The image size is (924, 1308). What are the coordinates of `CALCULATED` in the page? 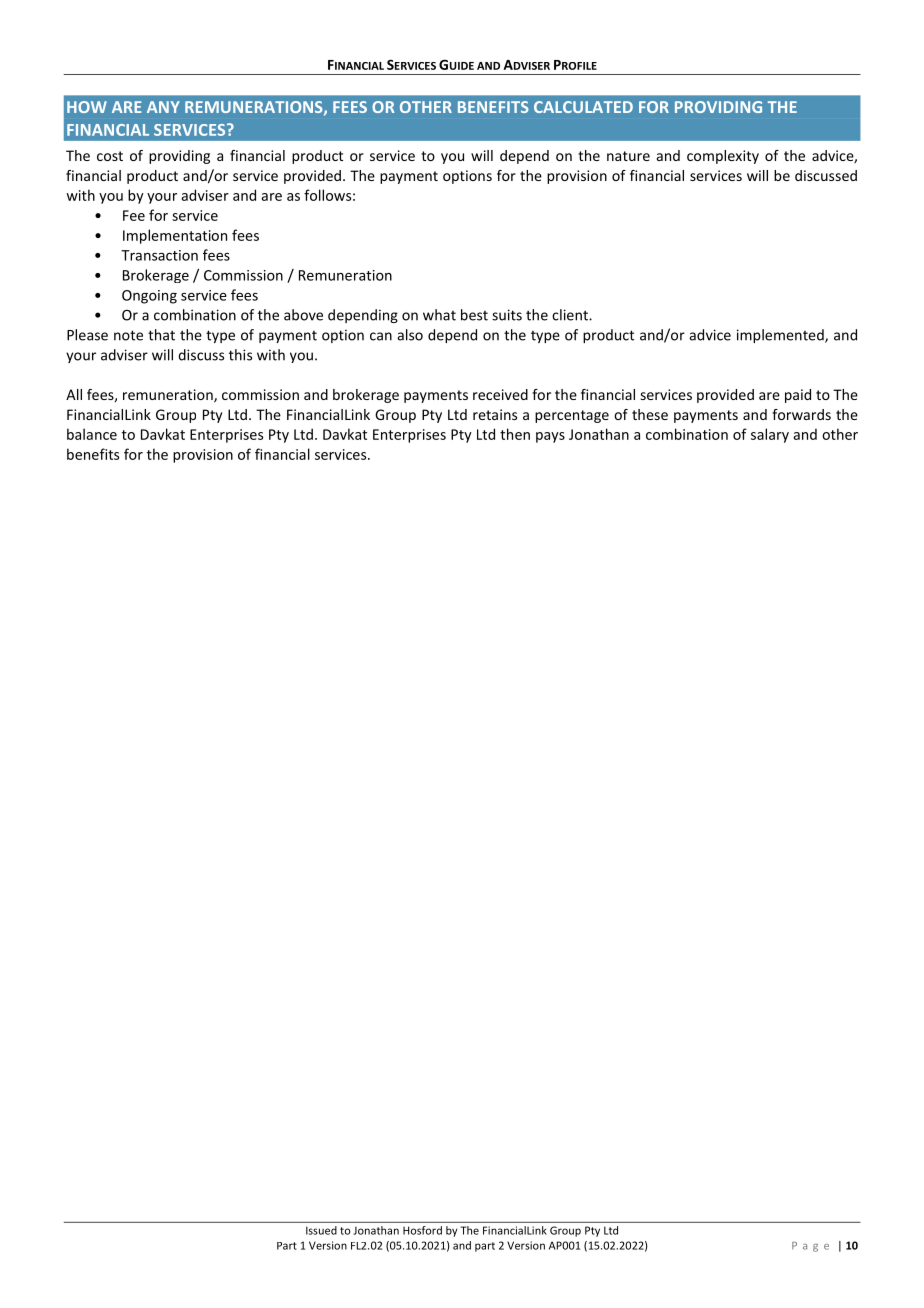 It's located at (583, 107).
